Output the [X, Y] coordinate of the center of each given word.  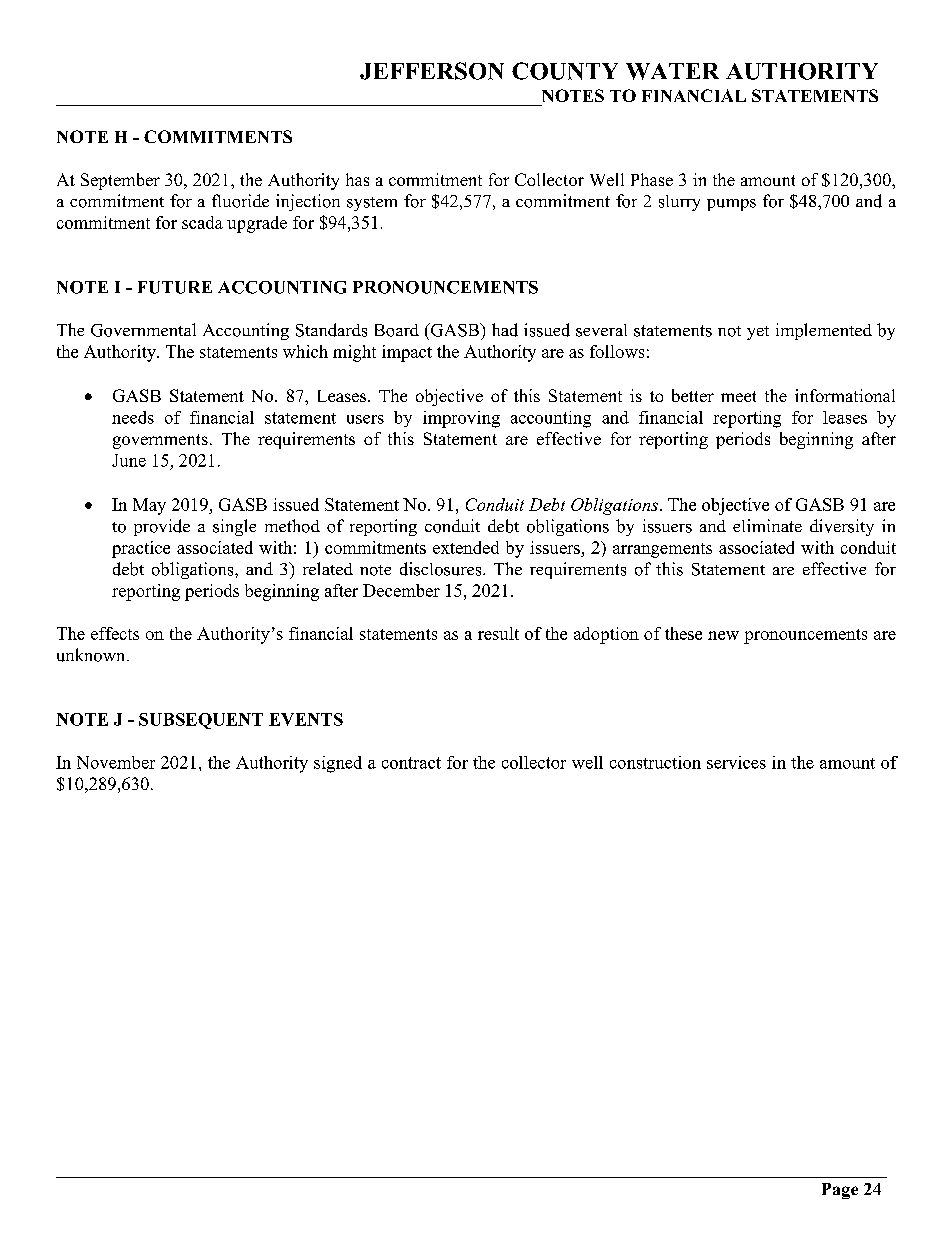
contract [411, 763]
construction [655, 762]
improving [461, 419]
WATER [672, 71]
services [736, 762]
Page [840, 1191]
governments [160, 441]
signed [338, 764]
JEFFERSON [432, 71]
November [116, 762]
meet [738, 396]
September [120, 181]
